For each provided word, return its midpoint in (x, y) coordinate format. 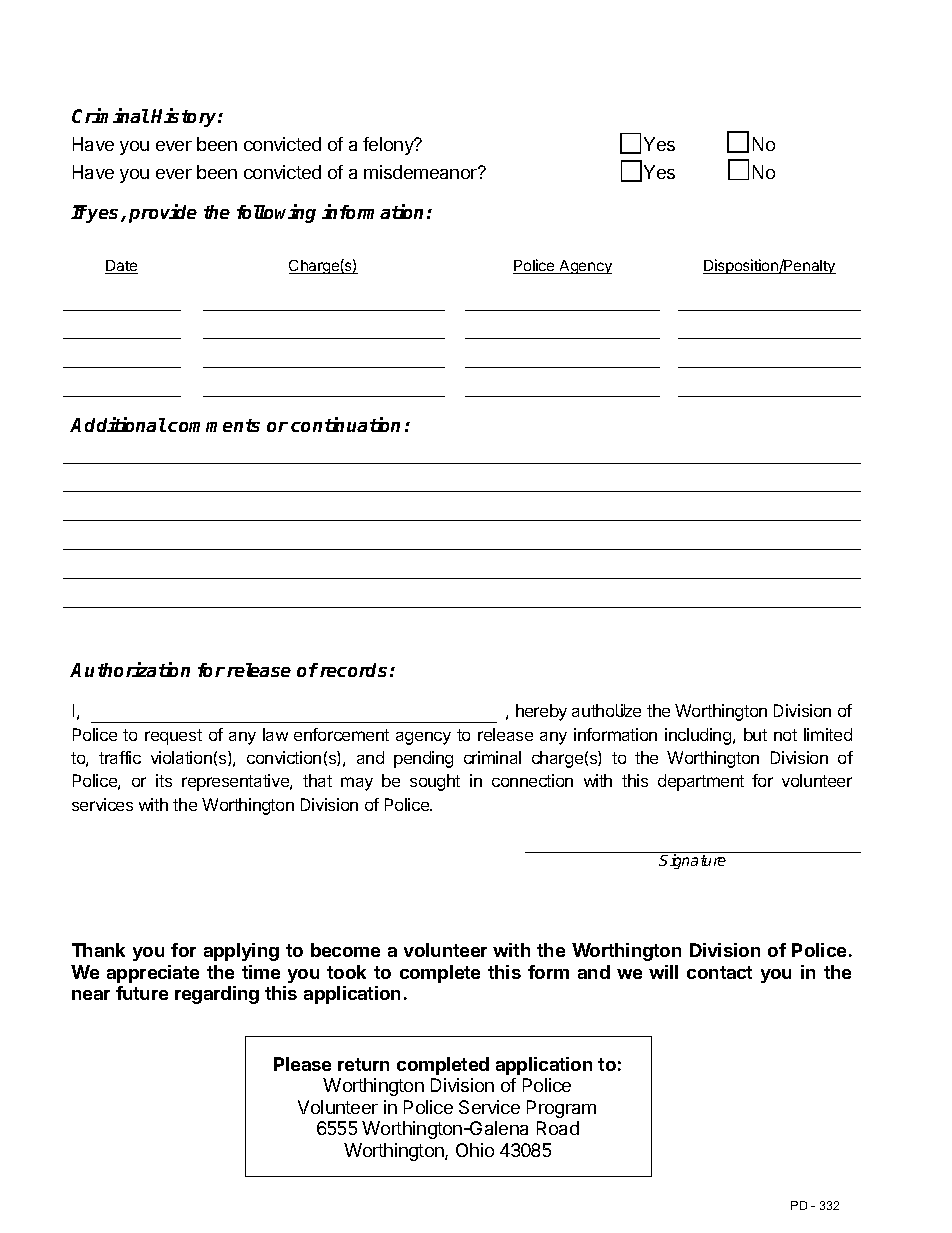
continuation (345, 424)
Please (302, 1064)
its (164, 780)
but (755, 734)
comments (214, 425)
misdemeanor (421, 172)
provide (163, 213)
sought (435, 782)
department (701, 782)
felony (389, 146)
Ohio (475, 1150)
